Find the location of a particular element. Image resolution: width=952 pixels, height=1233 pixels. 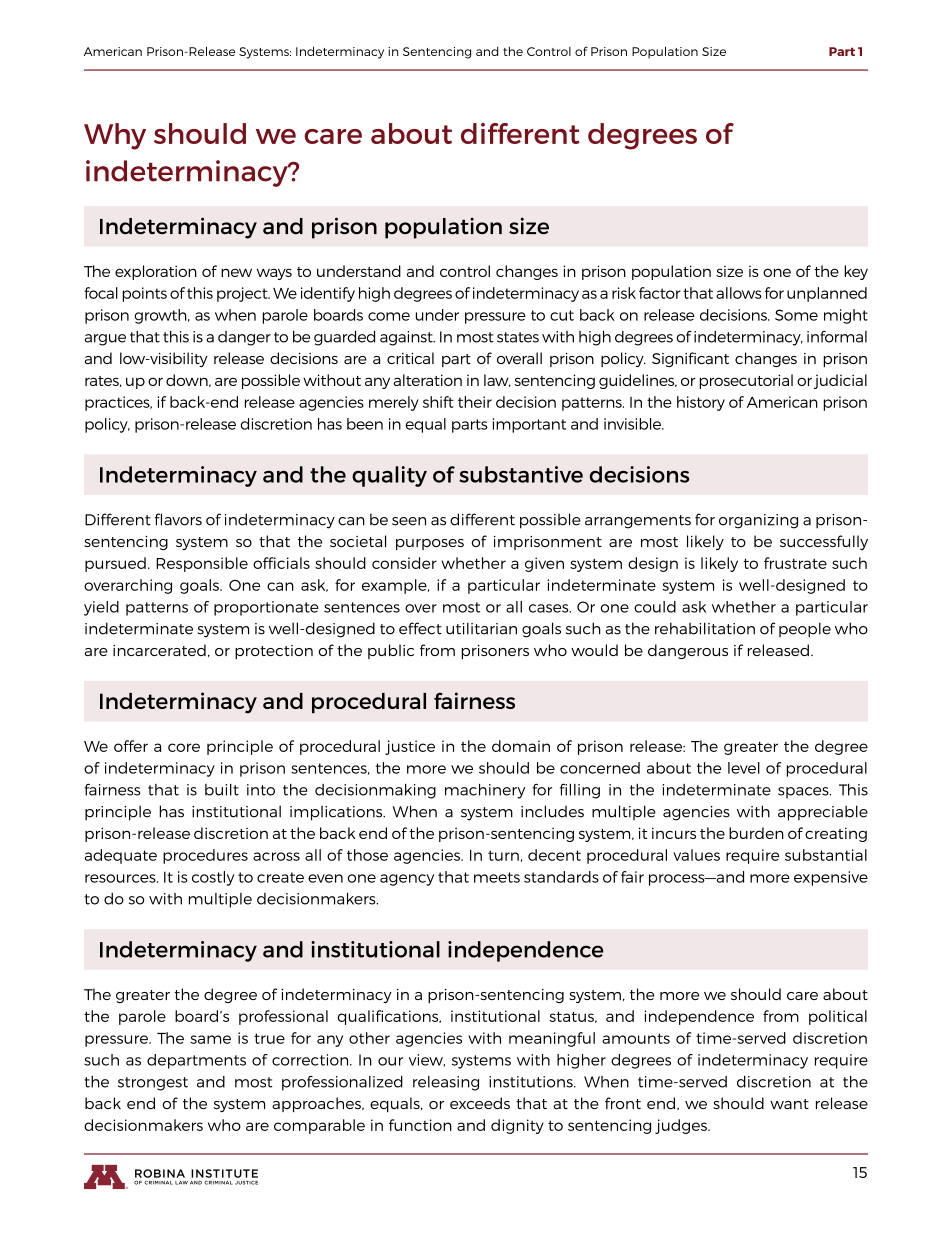

exceeds is located at coordinates (480, 1103).
